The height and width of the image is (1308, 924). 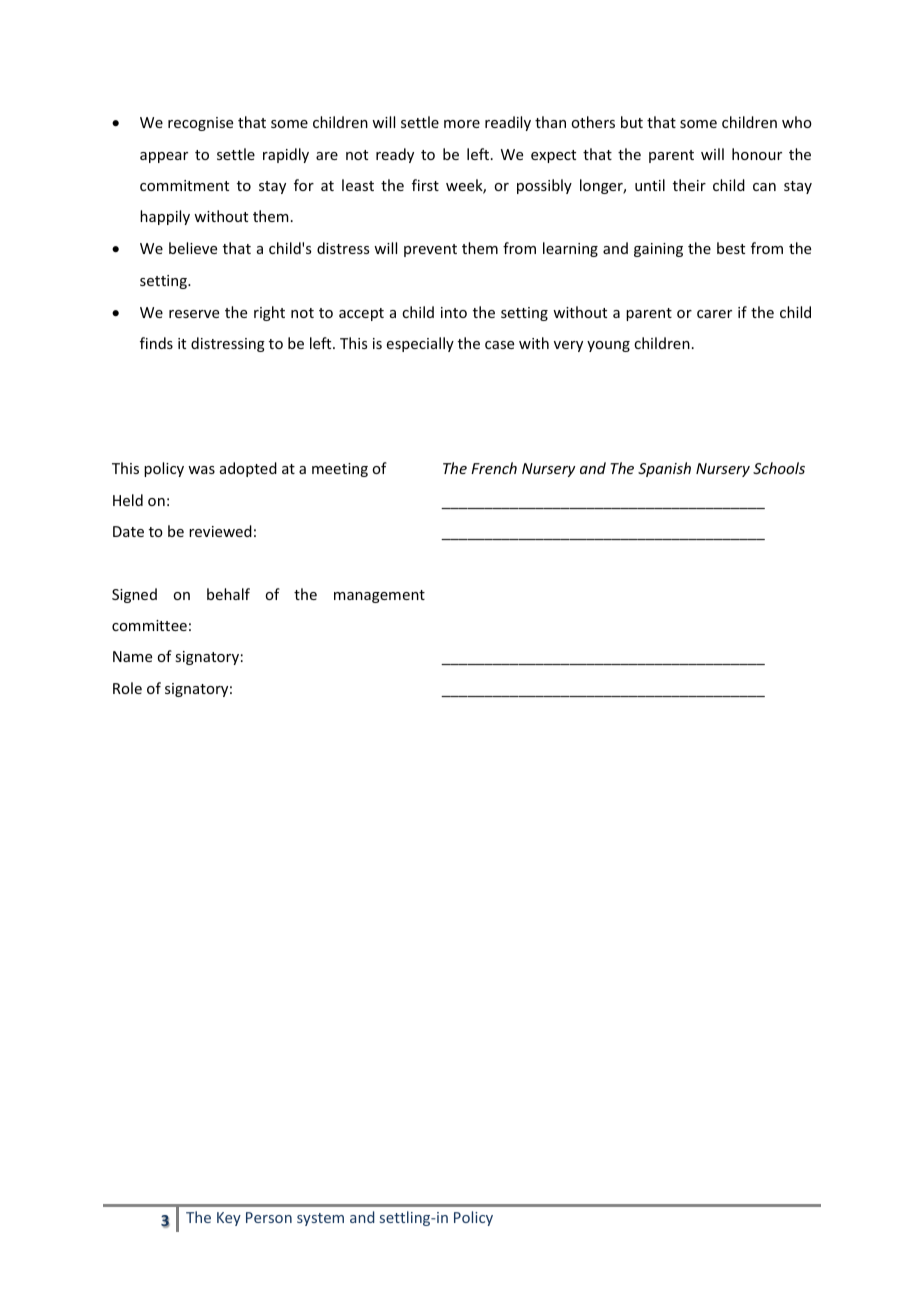 What do you see at coordinates (379, 596) in the image?
I see `management` at bounding box center [379, 596].
